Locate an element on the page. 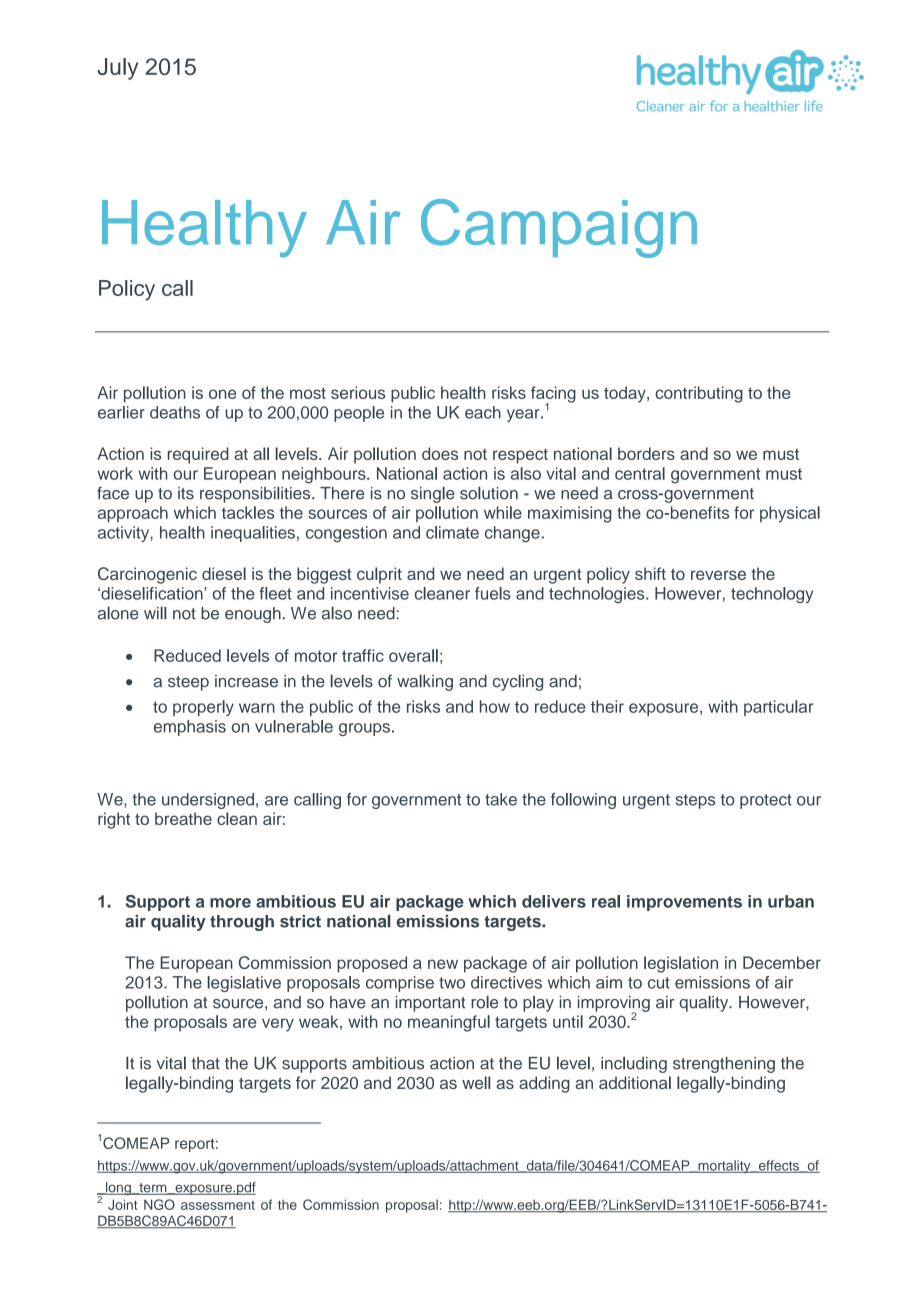  will is located at coordinates (155, 613).
